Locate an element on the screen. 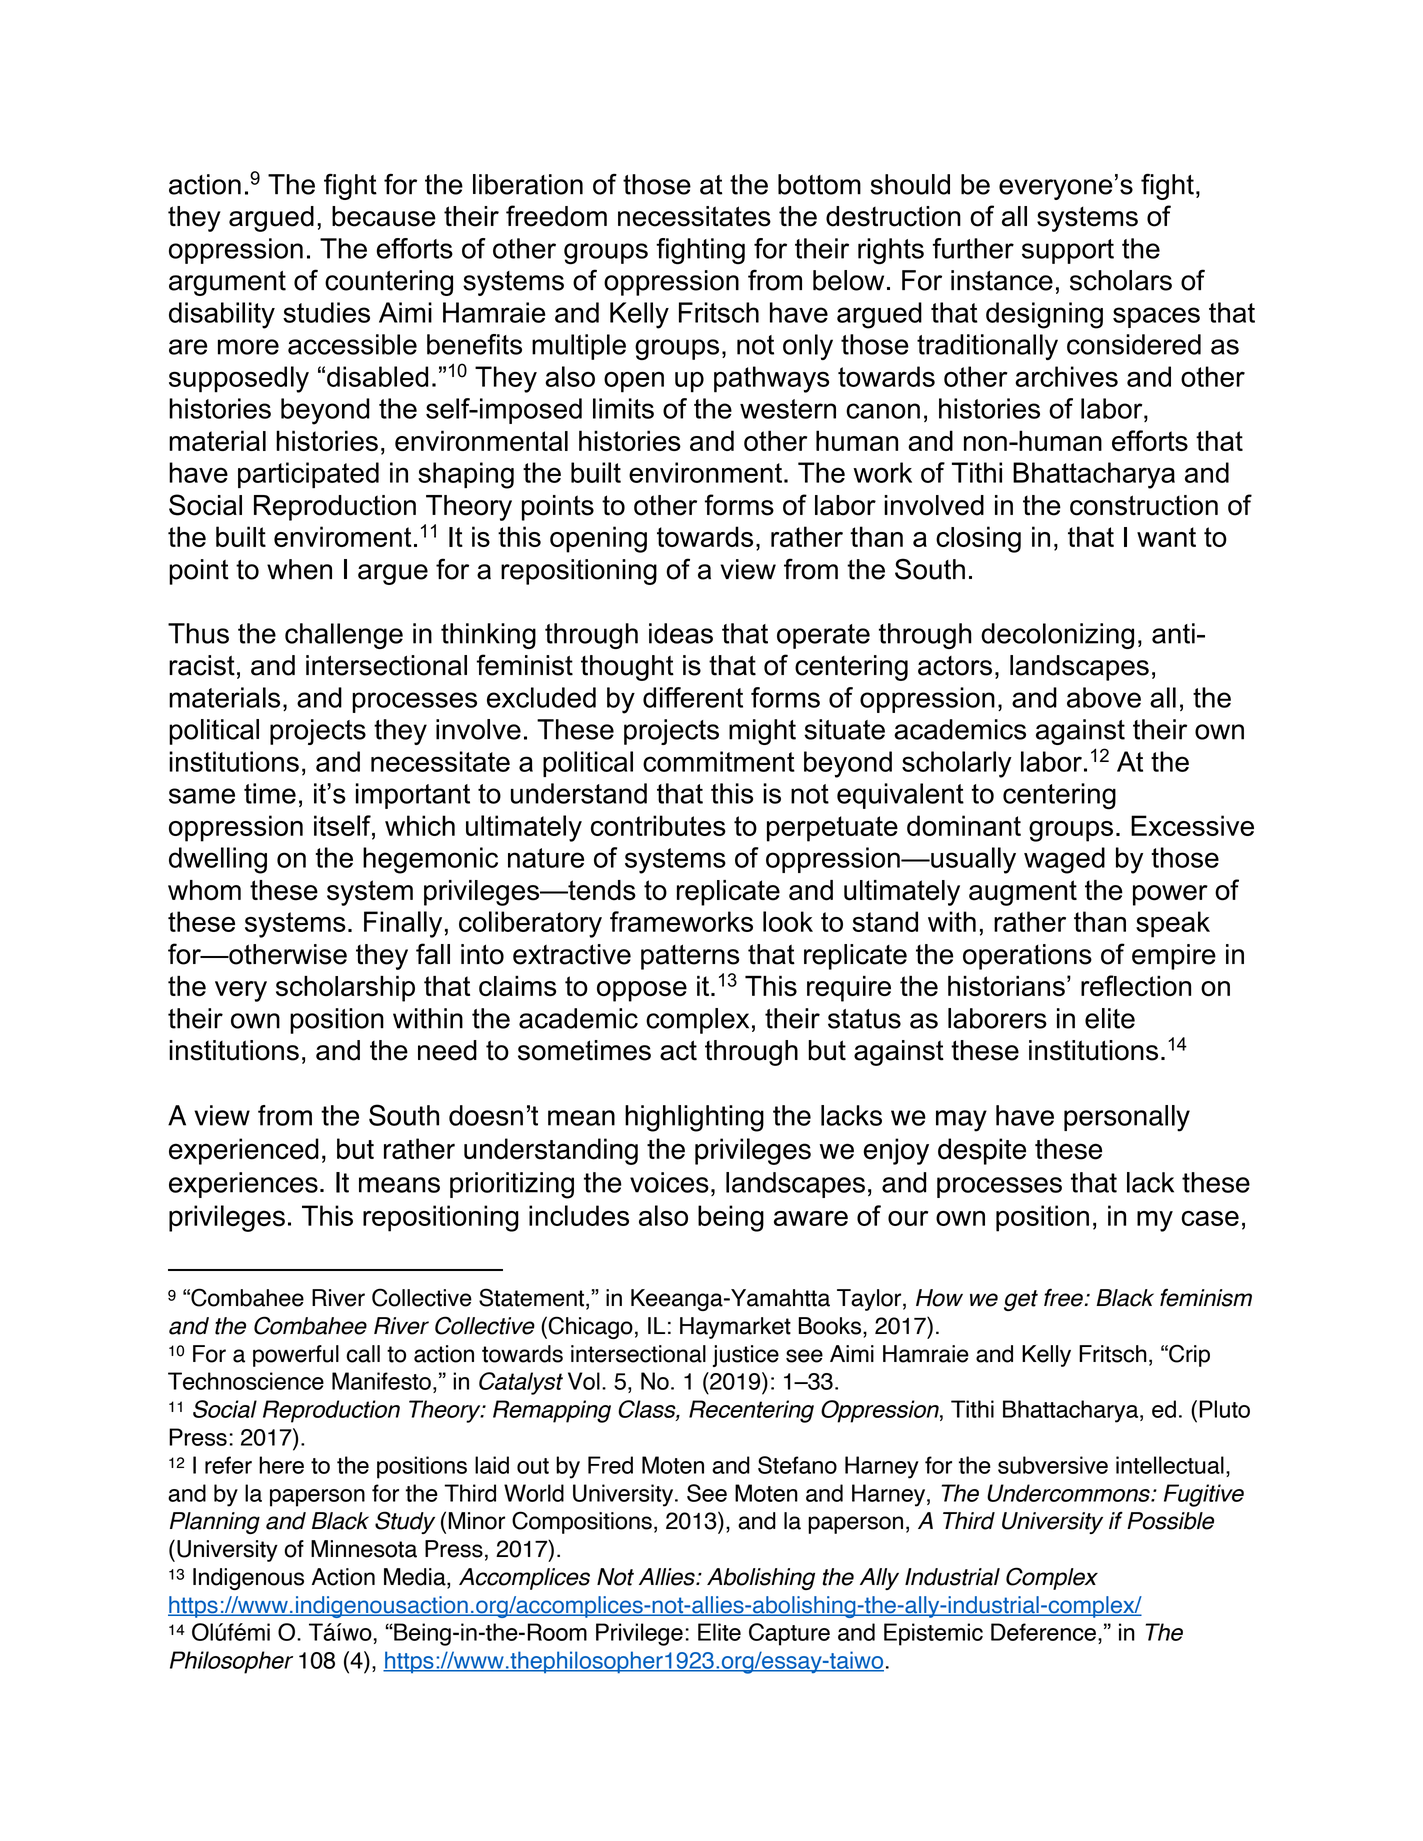 The image size is (1423, 1841). above is located at coordinates (1104, 697).
